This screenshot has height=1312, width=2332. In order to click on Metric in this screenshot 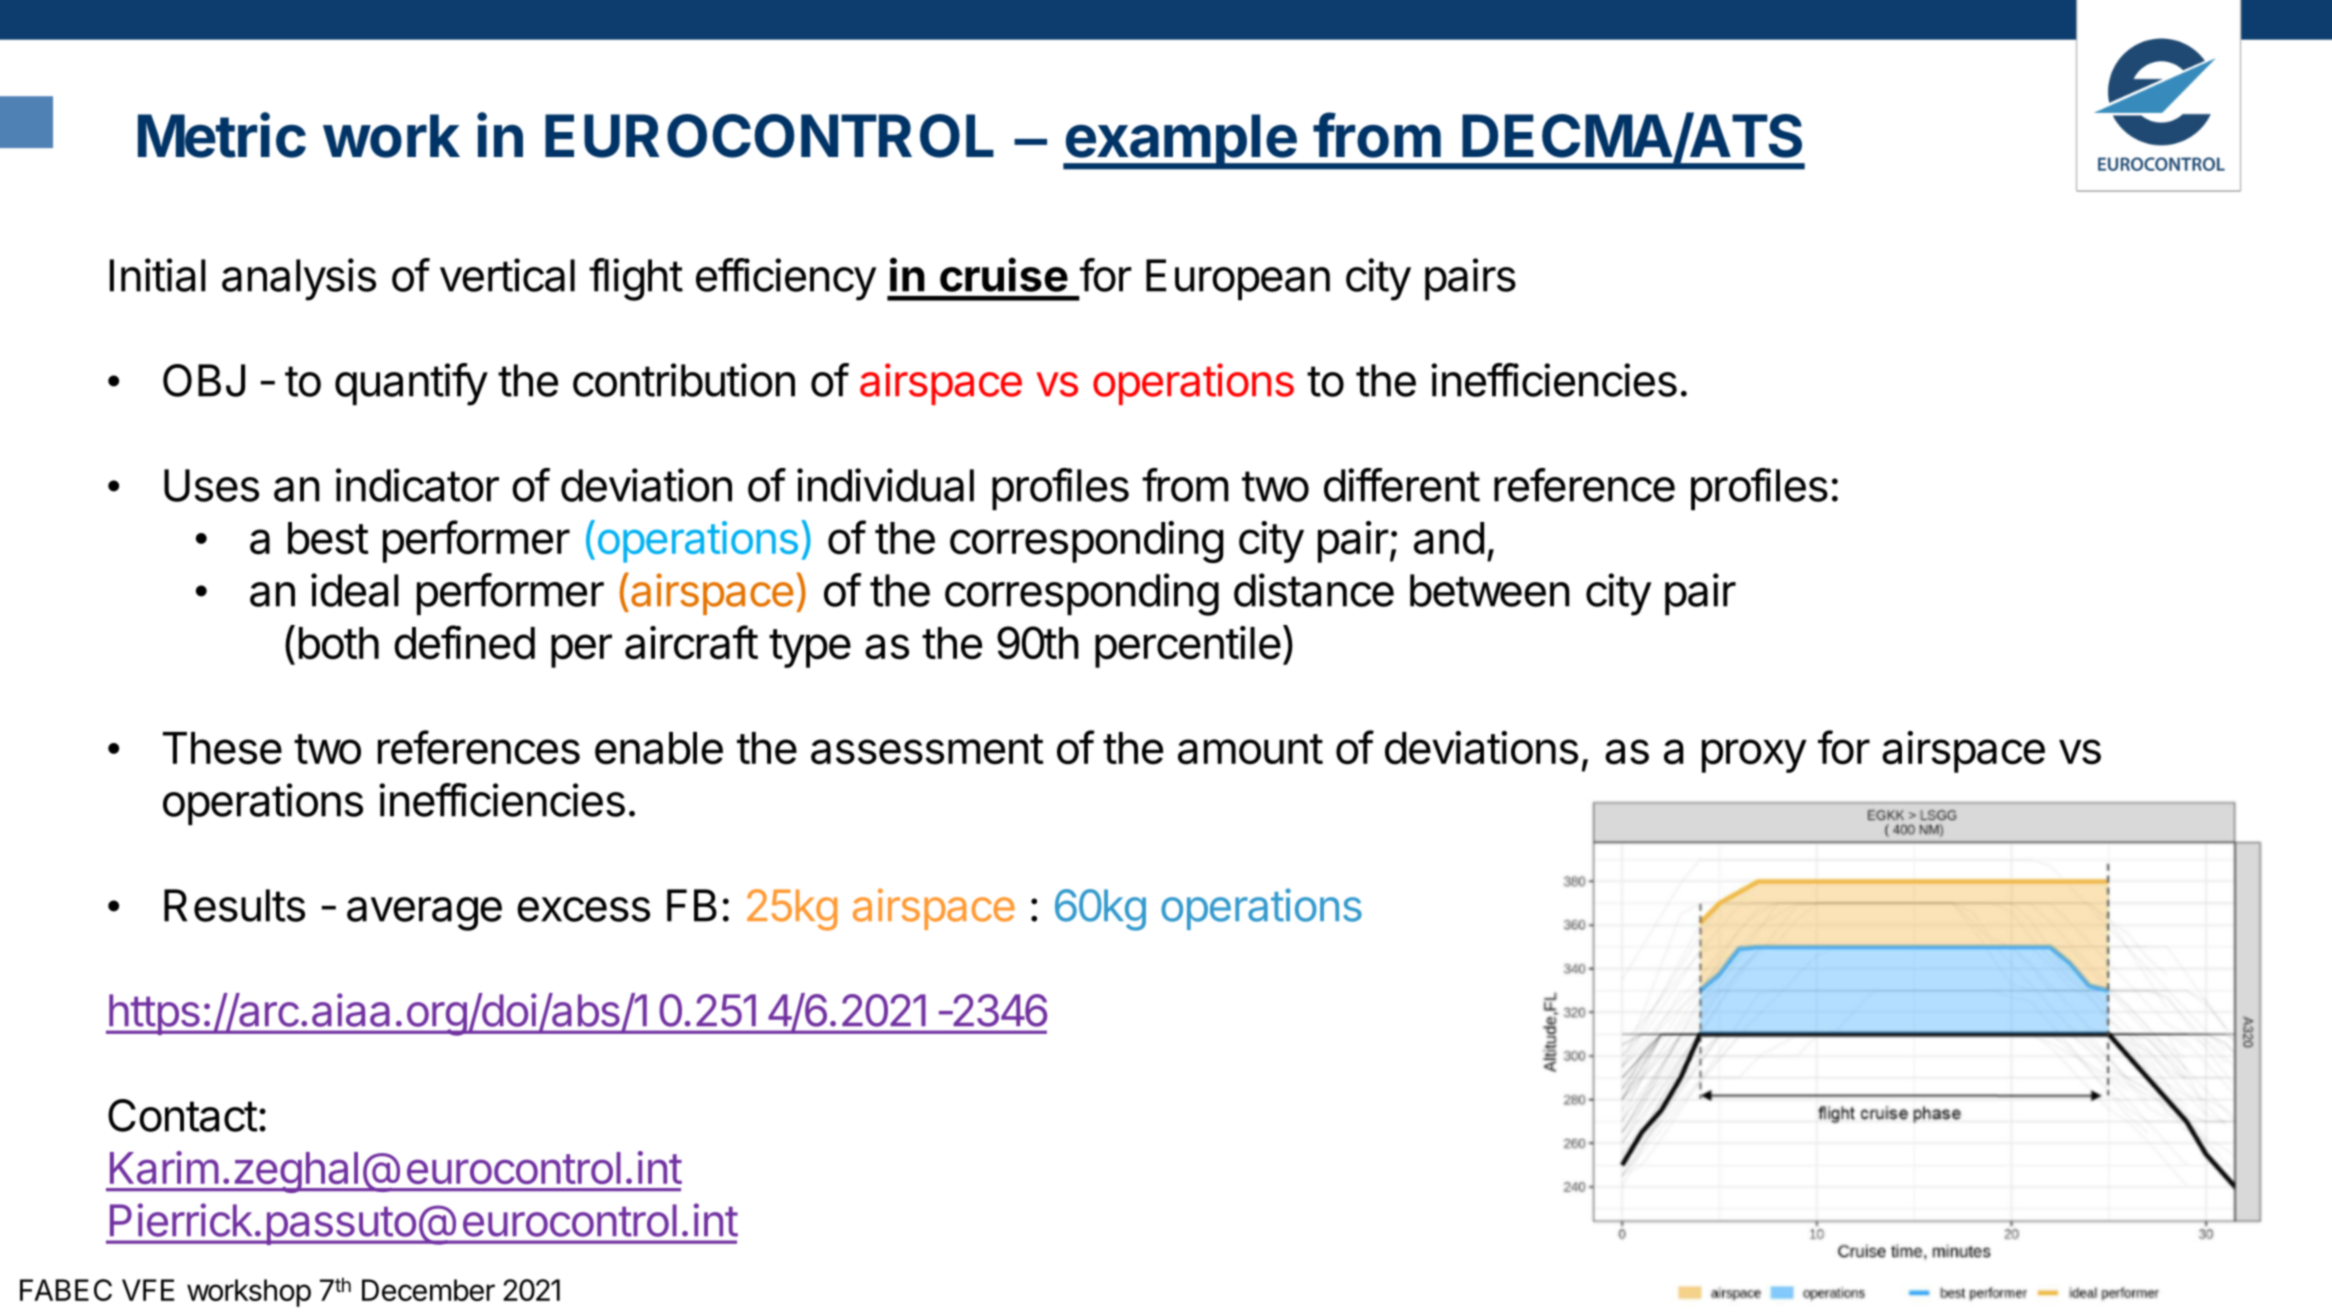, I will do `click(222, 135)`.
